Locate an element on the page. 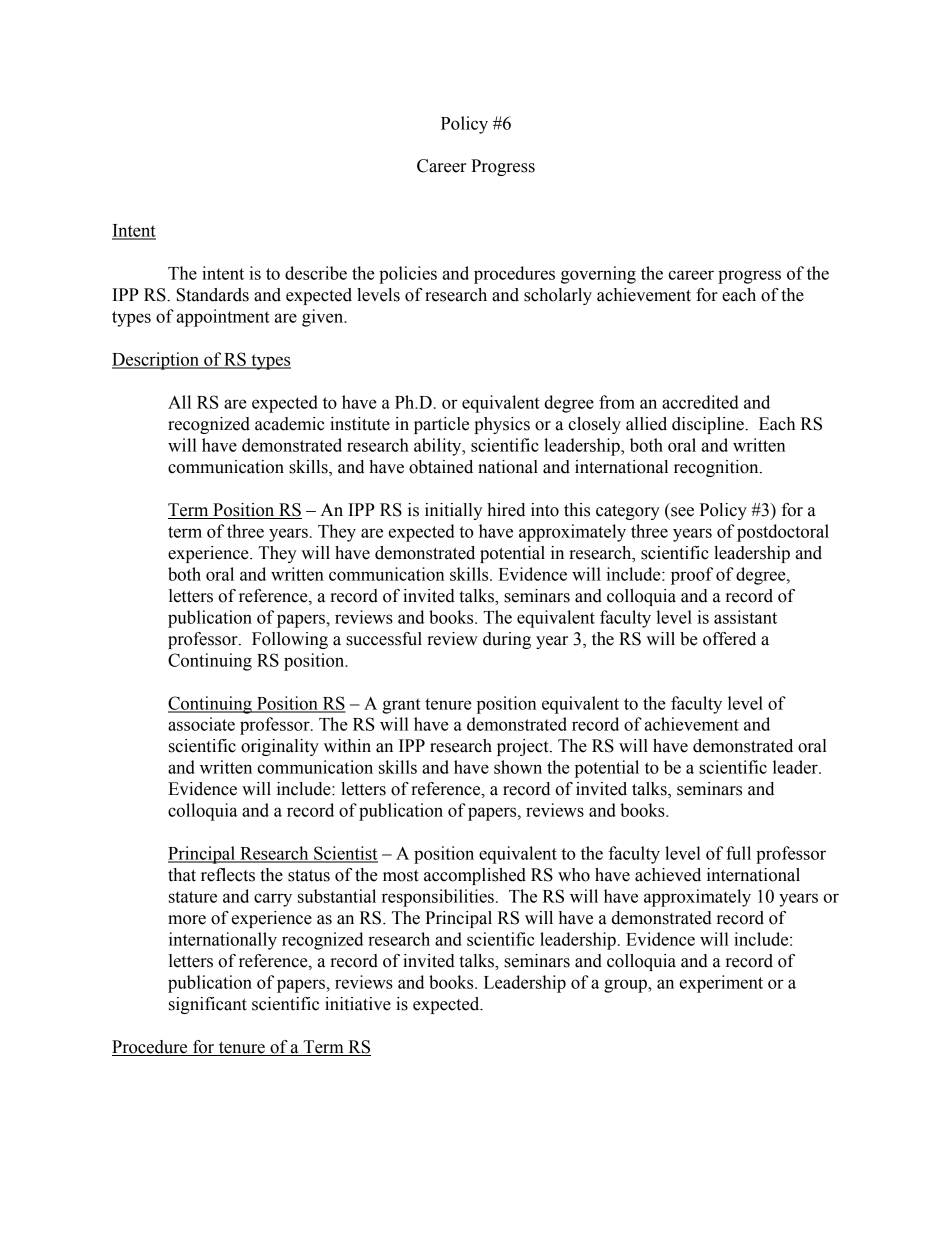 The height and width of the image is (1233, 952). governing is located at coordinates (598, 275).
